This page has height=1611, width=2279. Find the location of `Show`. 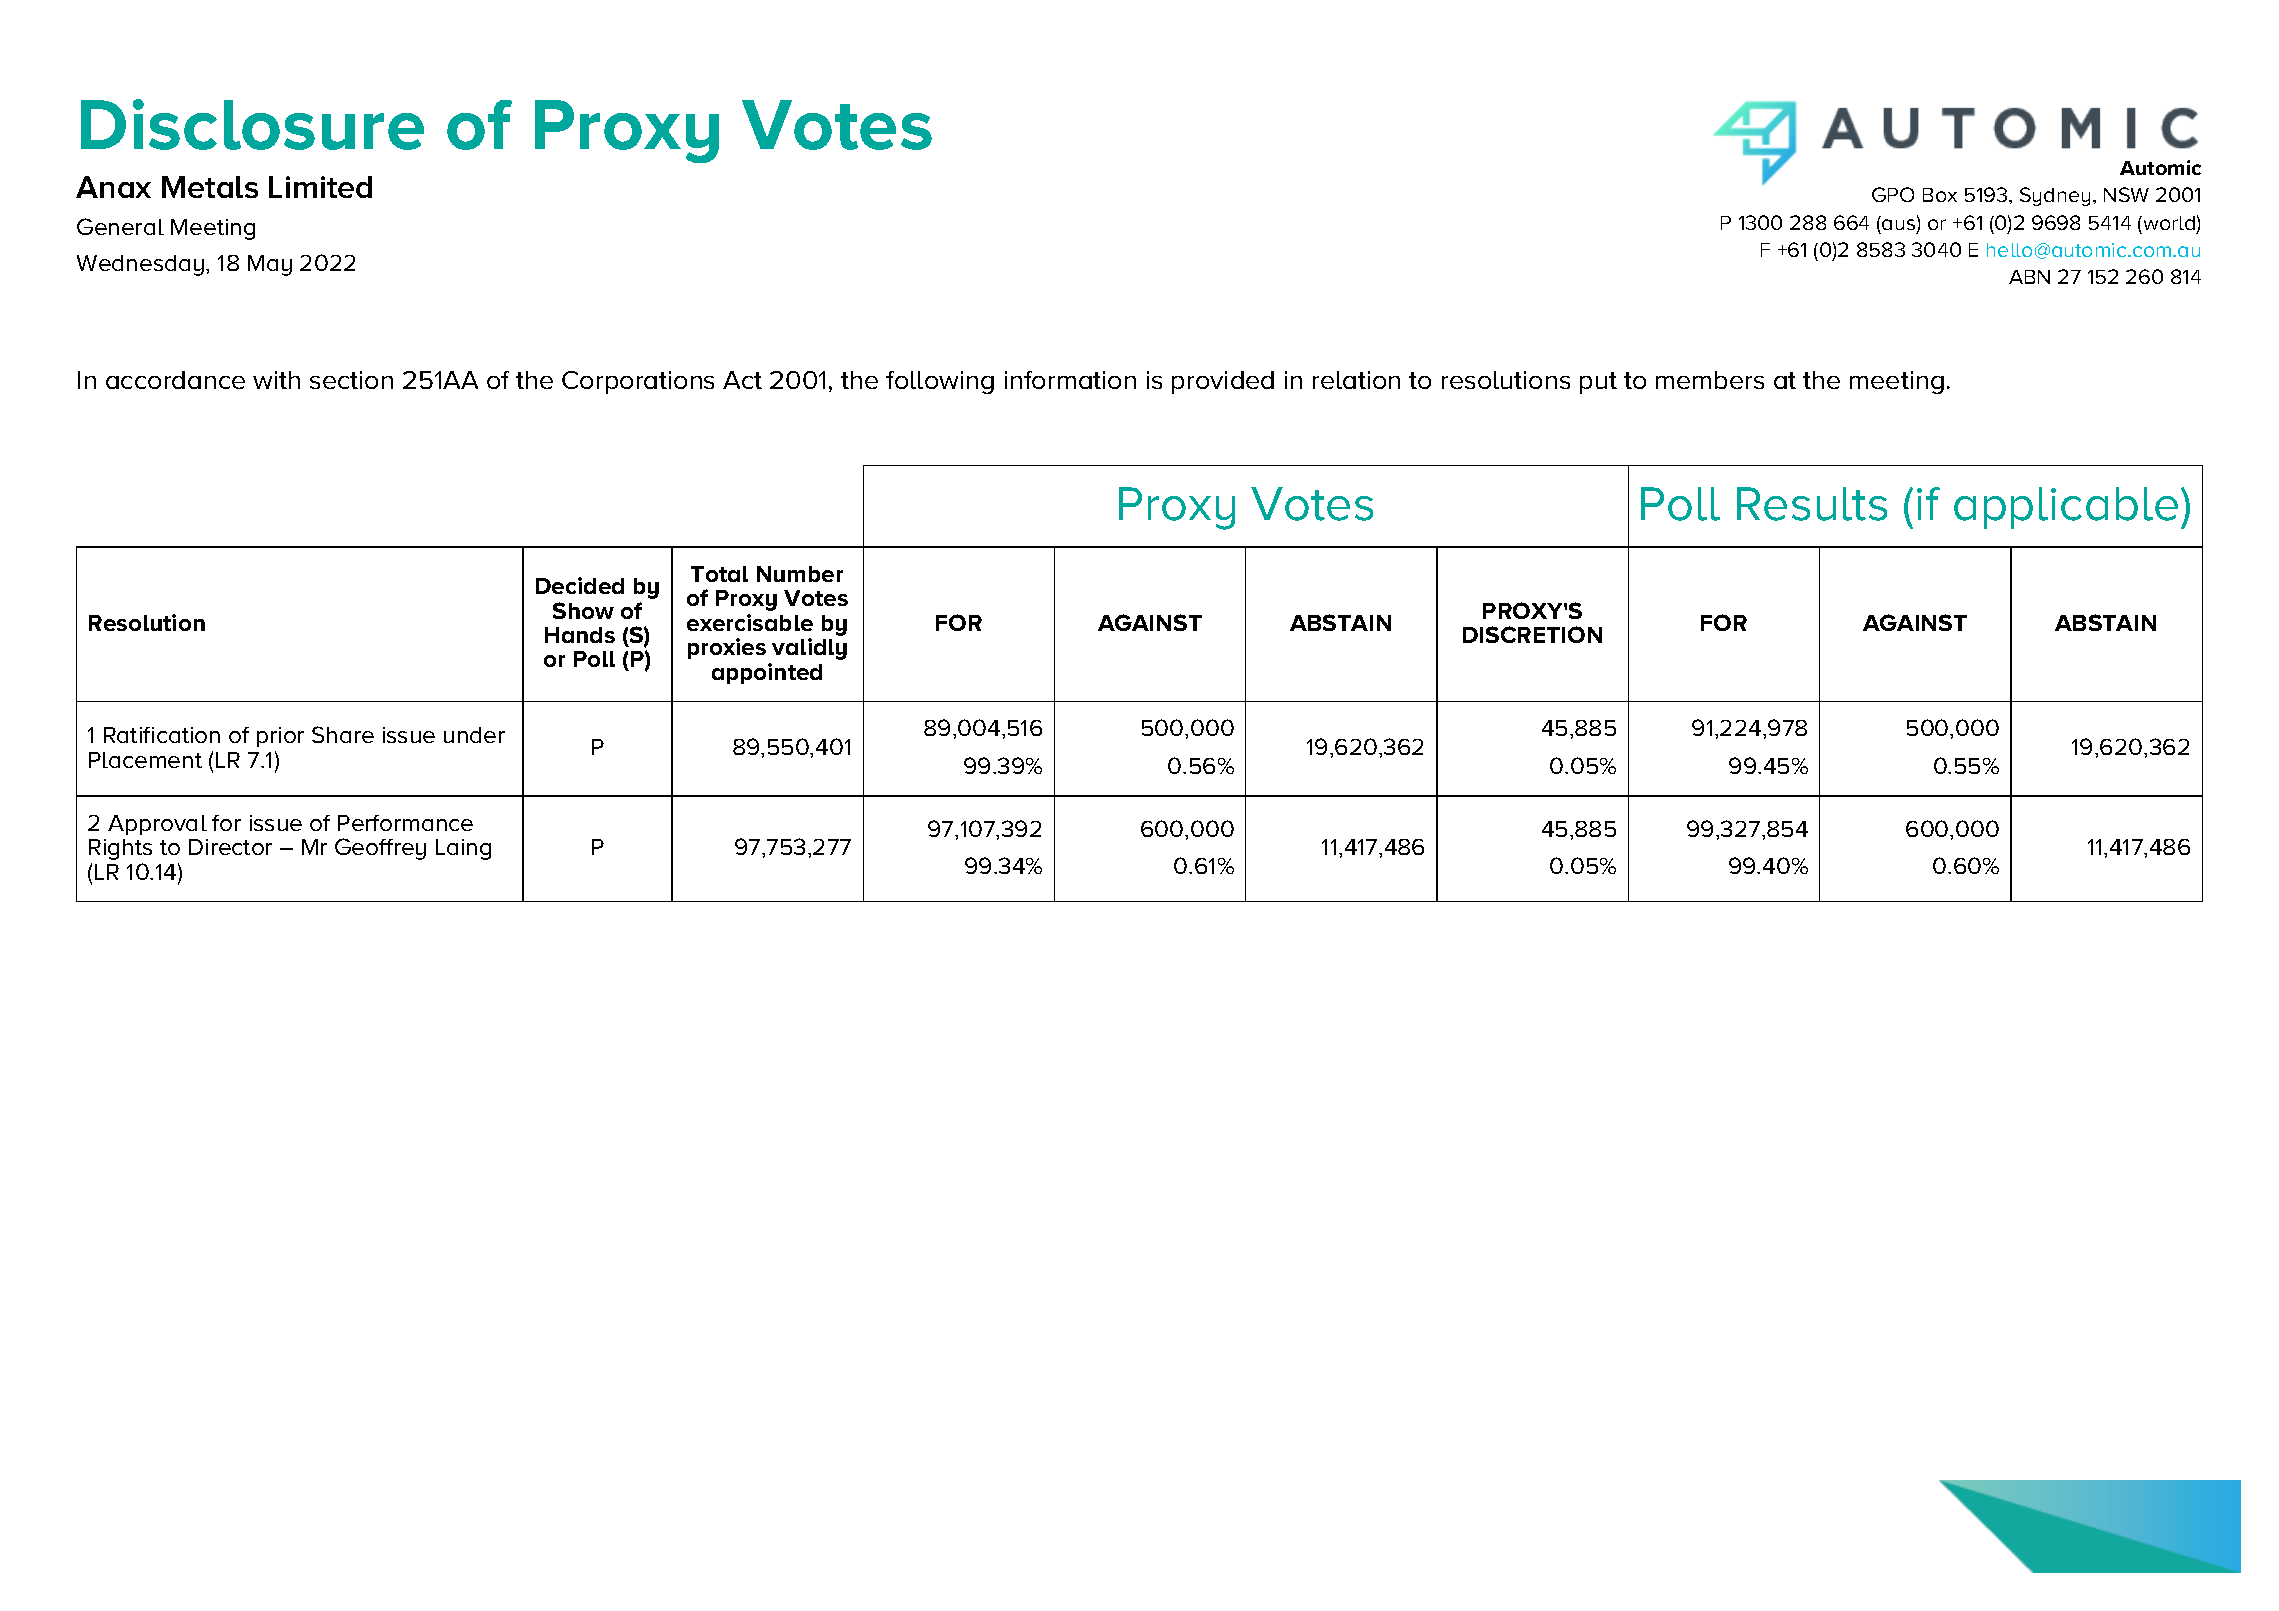

Show is located at coordinates (583, 610).
